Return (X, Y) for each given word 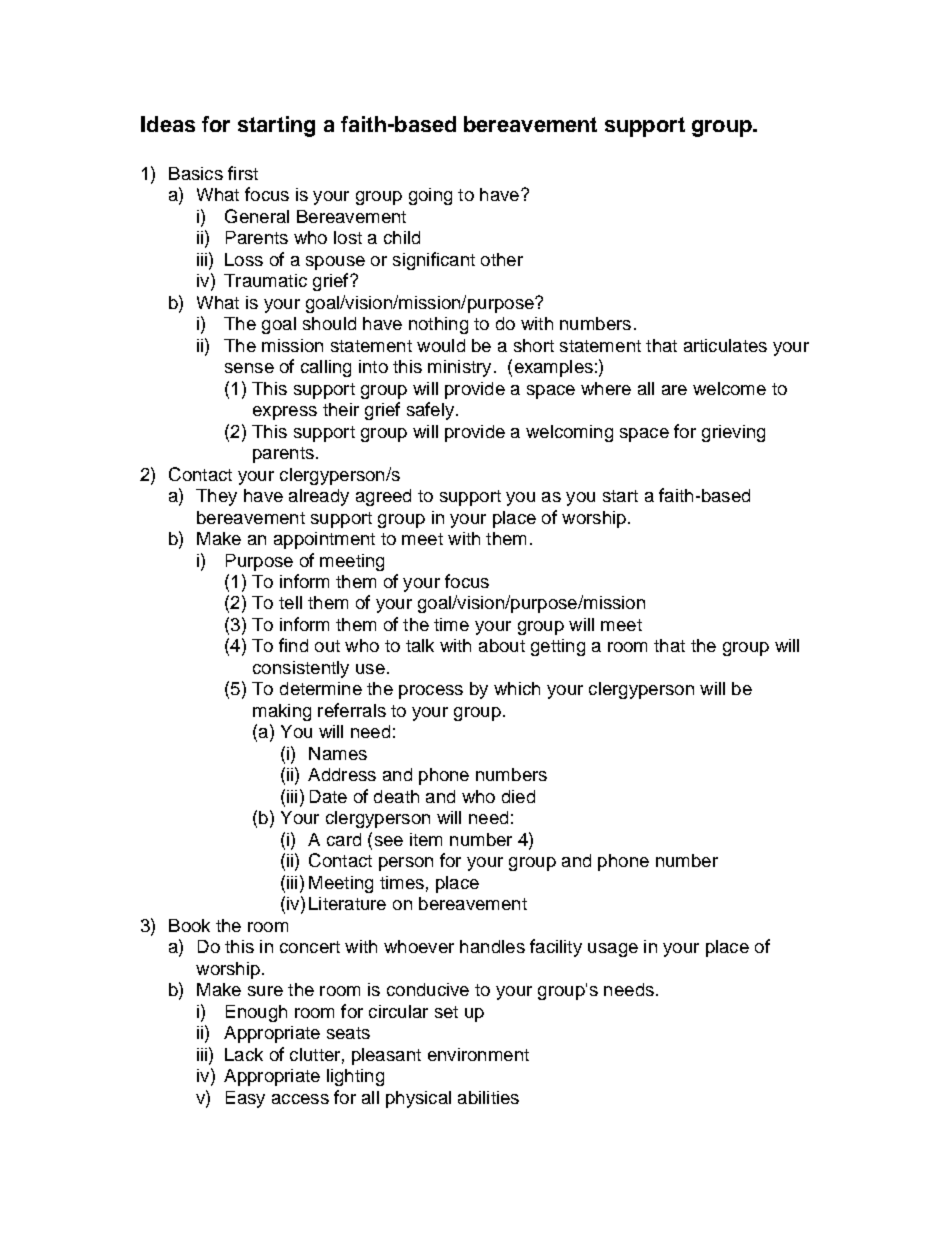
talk (420, 645)
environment (478, 1054)
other (502, 259)
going (430, 196)
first (243, 173)
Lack (244, 1054)
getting (558, 647)
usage (613, 950)
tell (290, 602)
